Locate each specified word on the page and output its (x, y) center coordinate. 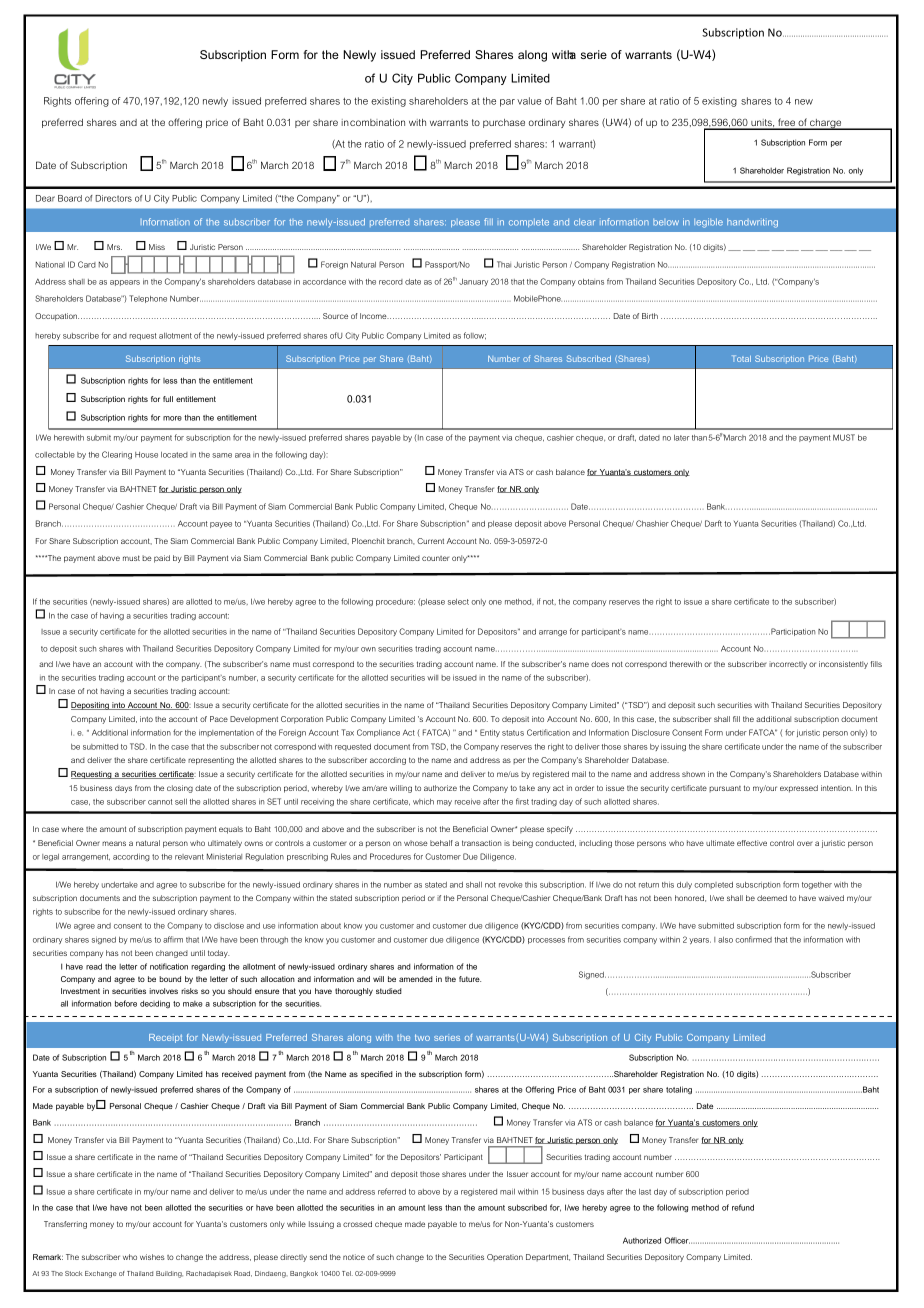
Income (374, 316)
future (470, 979)
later (681, 438)
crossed (357, 1224)
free (786, 123)
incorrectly (788, 665)
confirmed (753, 939)
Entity (490, 733)
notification (169, 966)
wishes (152, 1257)
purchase (504, 123)
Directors (113, 198)
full (168, 399)
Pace (219, 719)
